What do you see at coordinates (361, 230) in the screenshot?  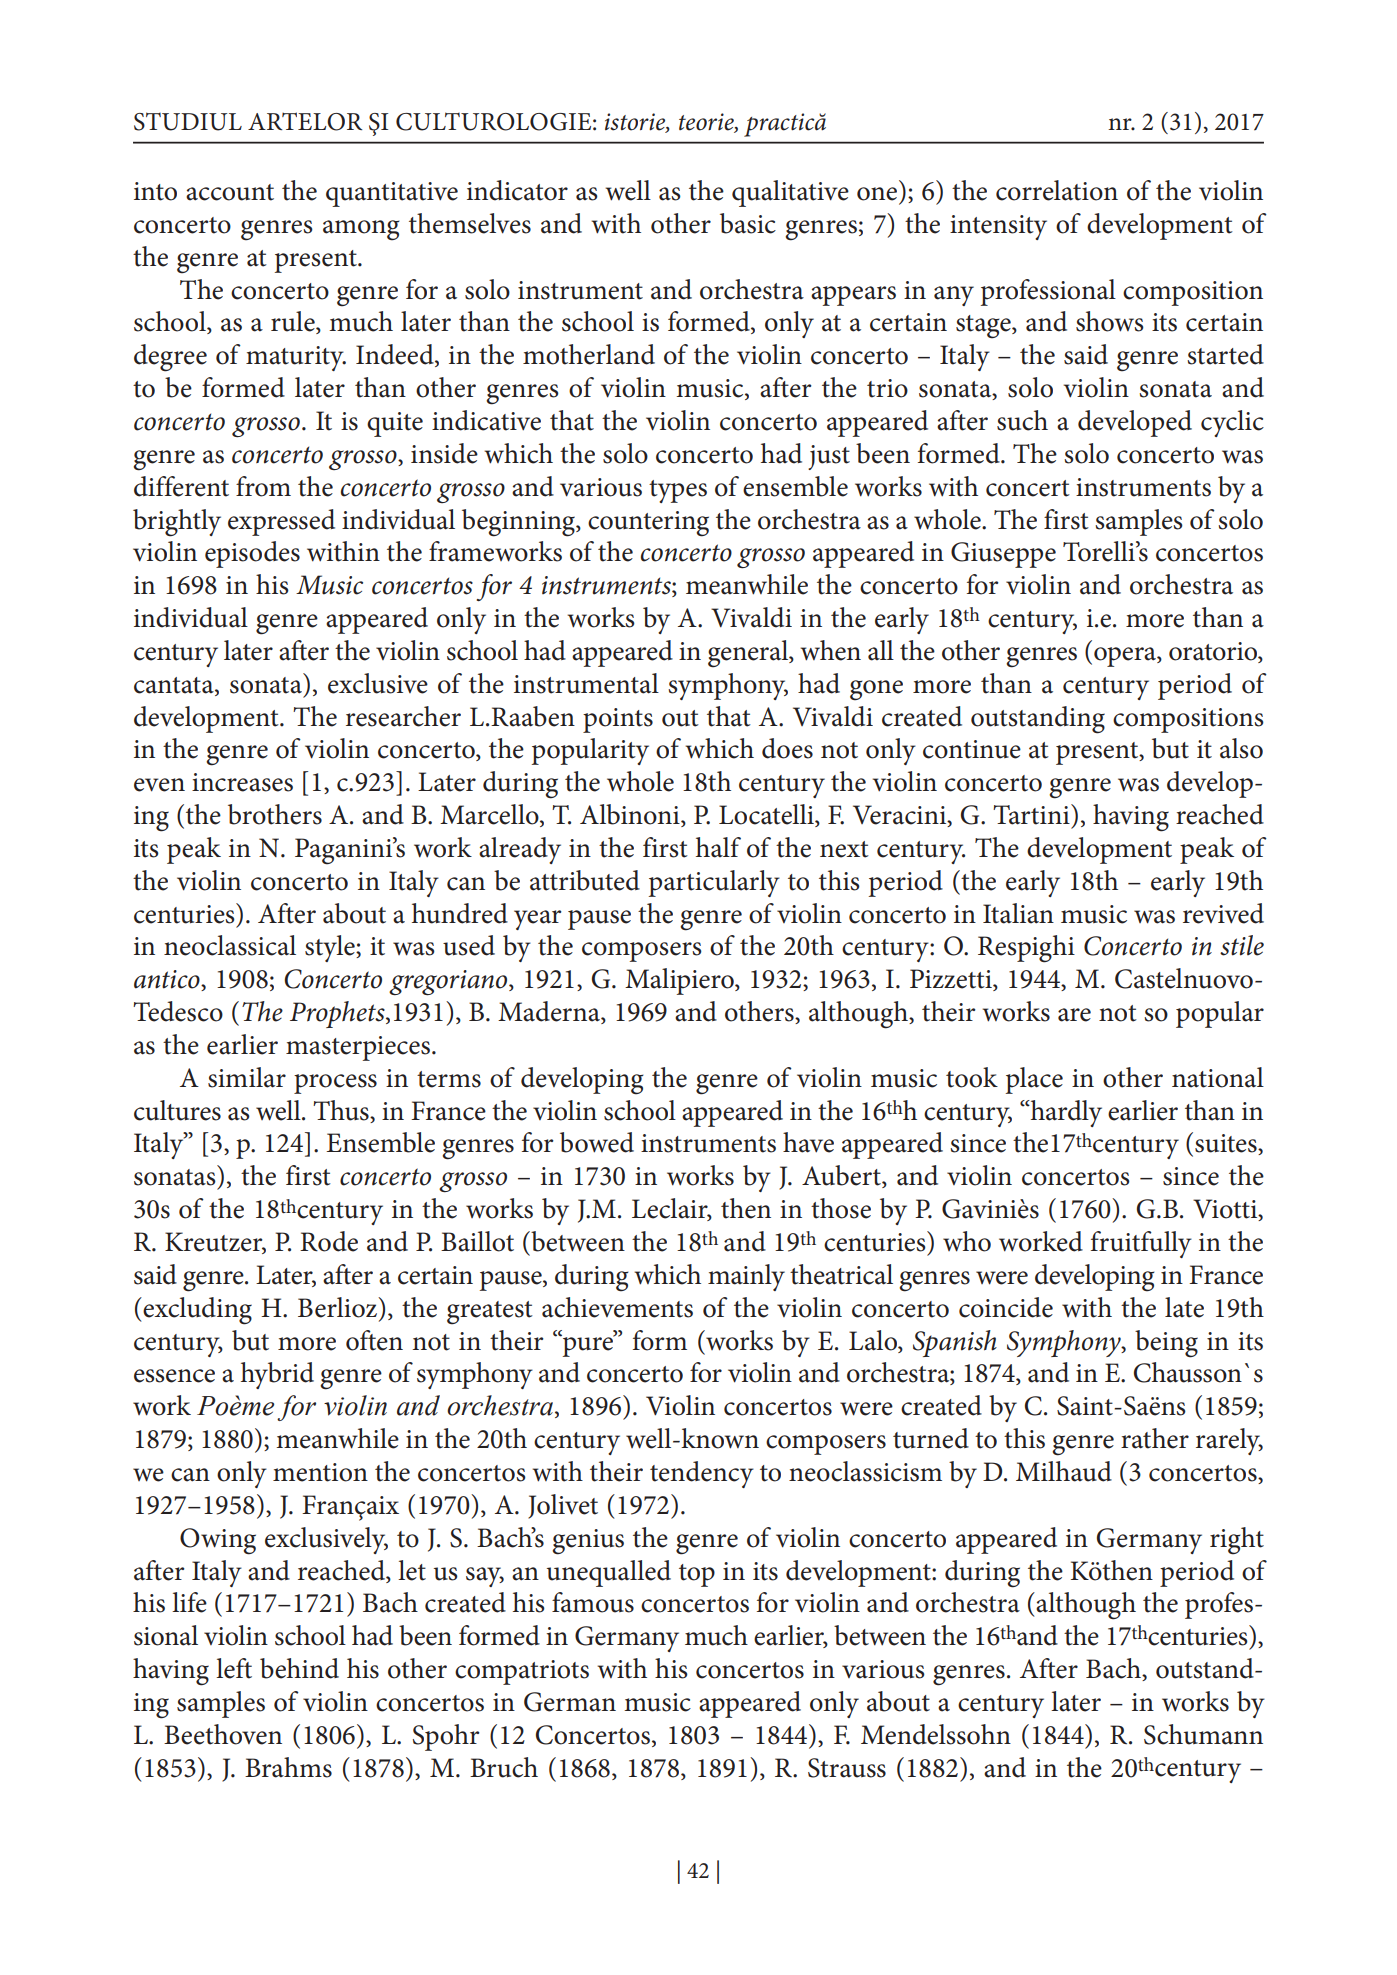 I see `among` at bounding box center [361, 230].
